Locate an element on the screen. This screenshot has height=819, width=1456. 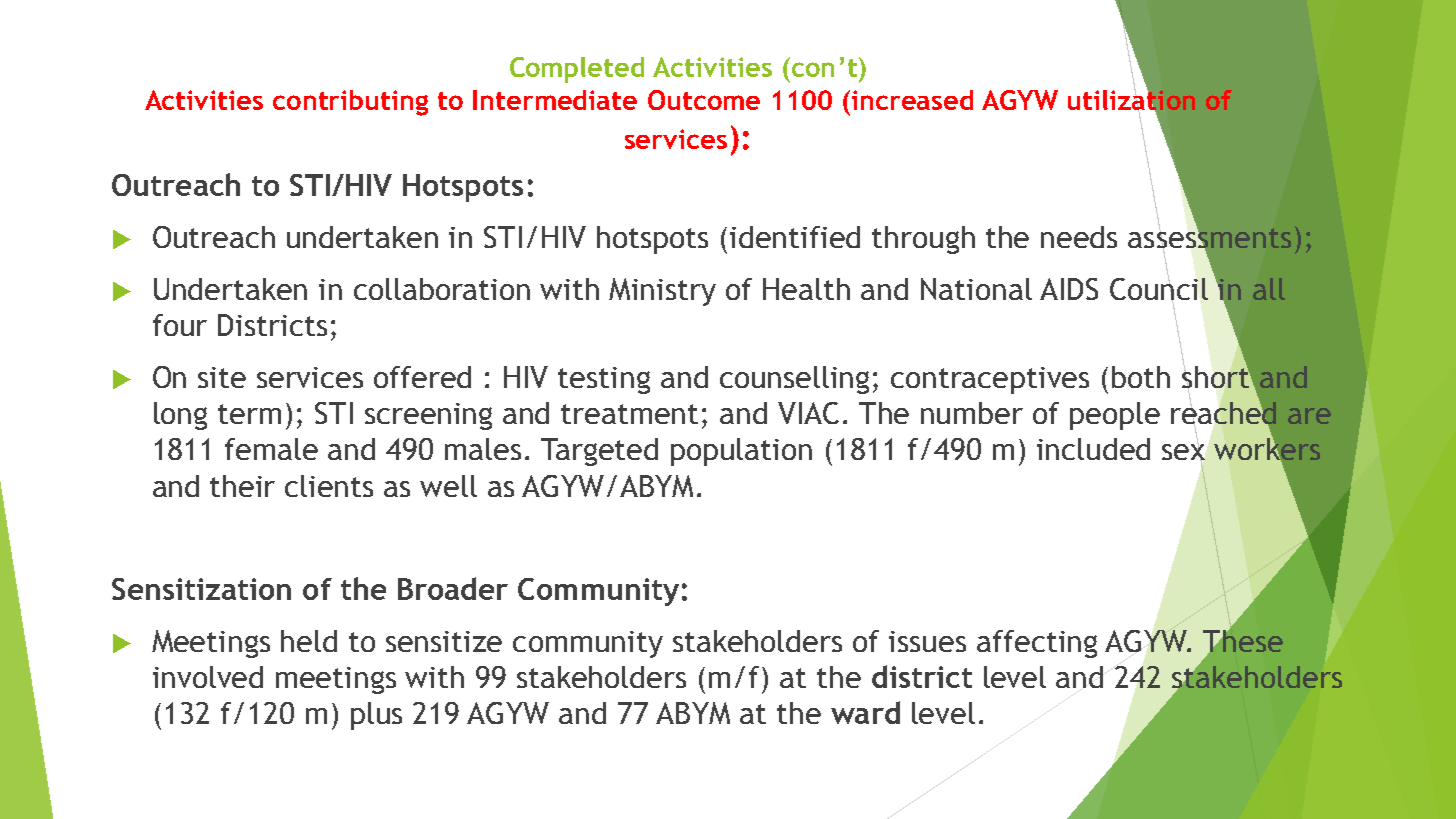
population is located at coordinates (741, 452).
